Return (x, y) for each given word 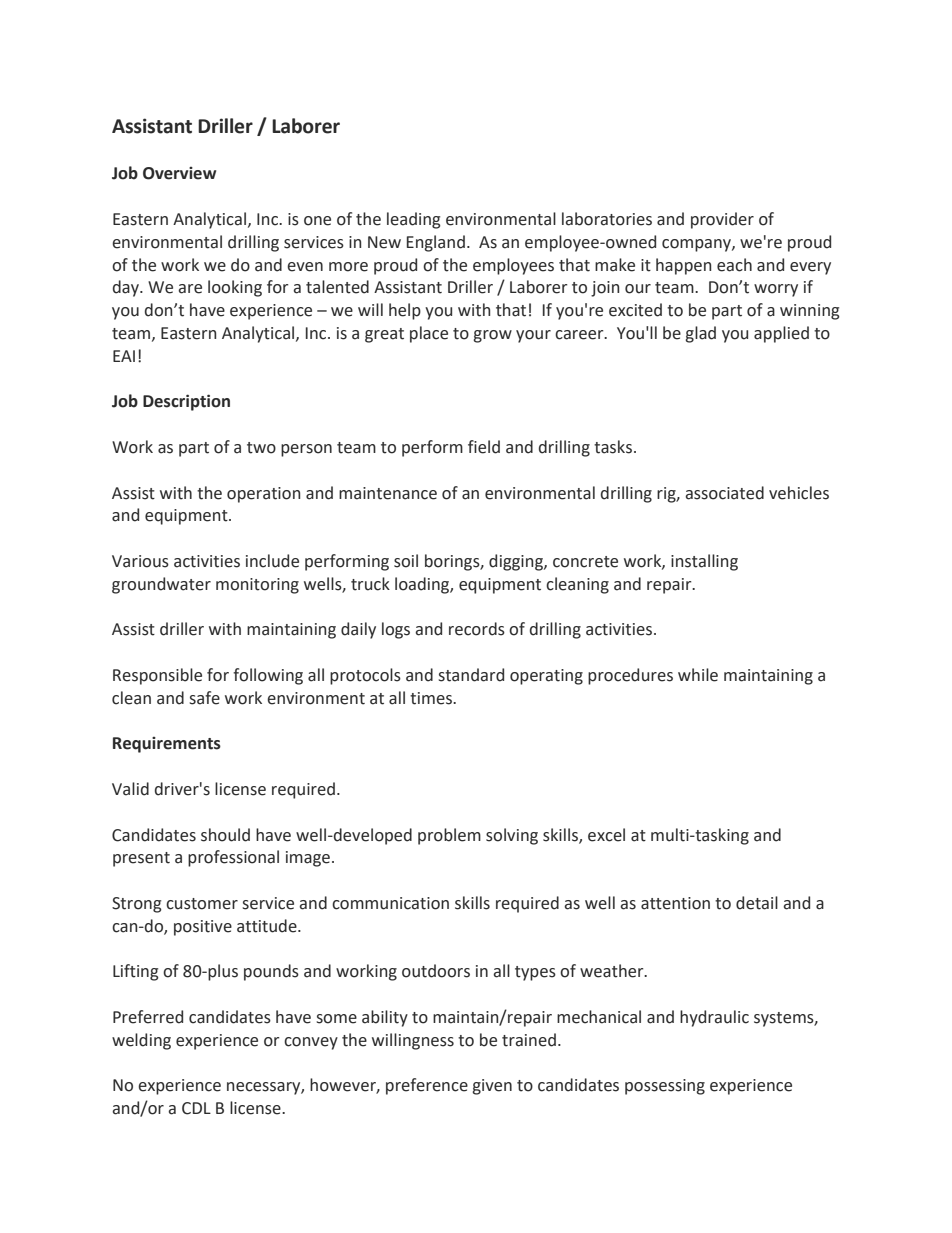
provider (722, 220)
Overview (179, 173)
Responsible (157, 676)
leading (414, 220)
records (477, 629)
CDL (196, 1108)
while (698, 675)
